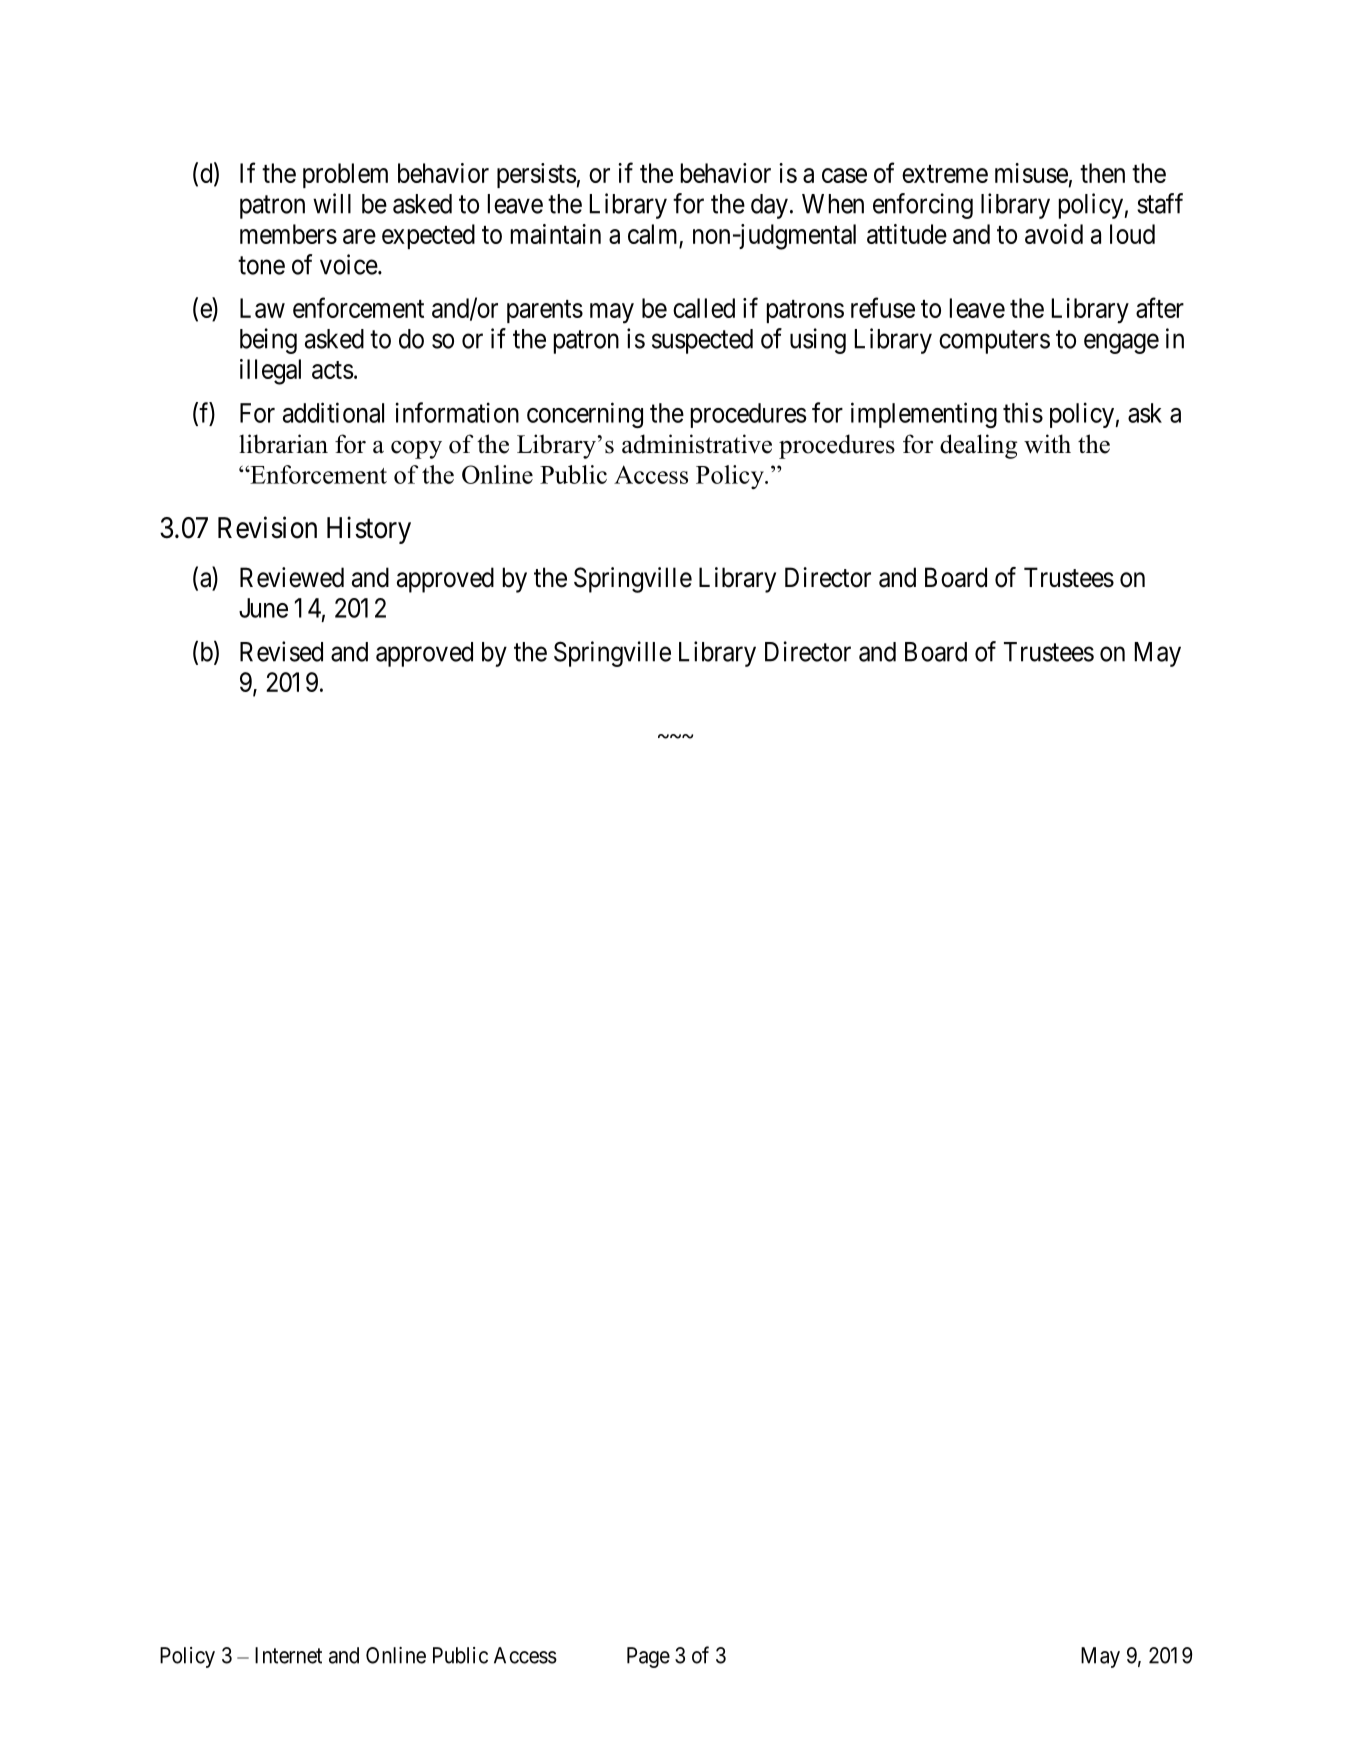 The image size is (1351, 1748). What do you see at coordinates (263, 608) in the screenshot?
I see `June` at bounding box center [263, 608].
